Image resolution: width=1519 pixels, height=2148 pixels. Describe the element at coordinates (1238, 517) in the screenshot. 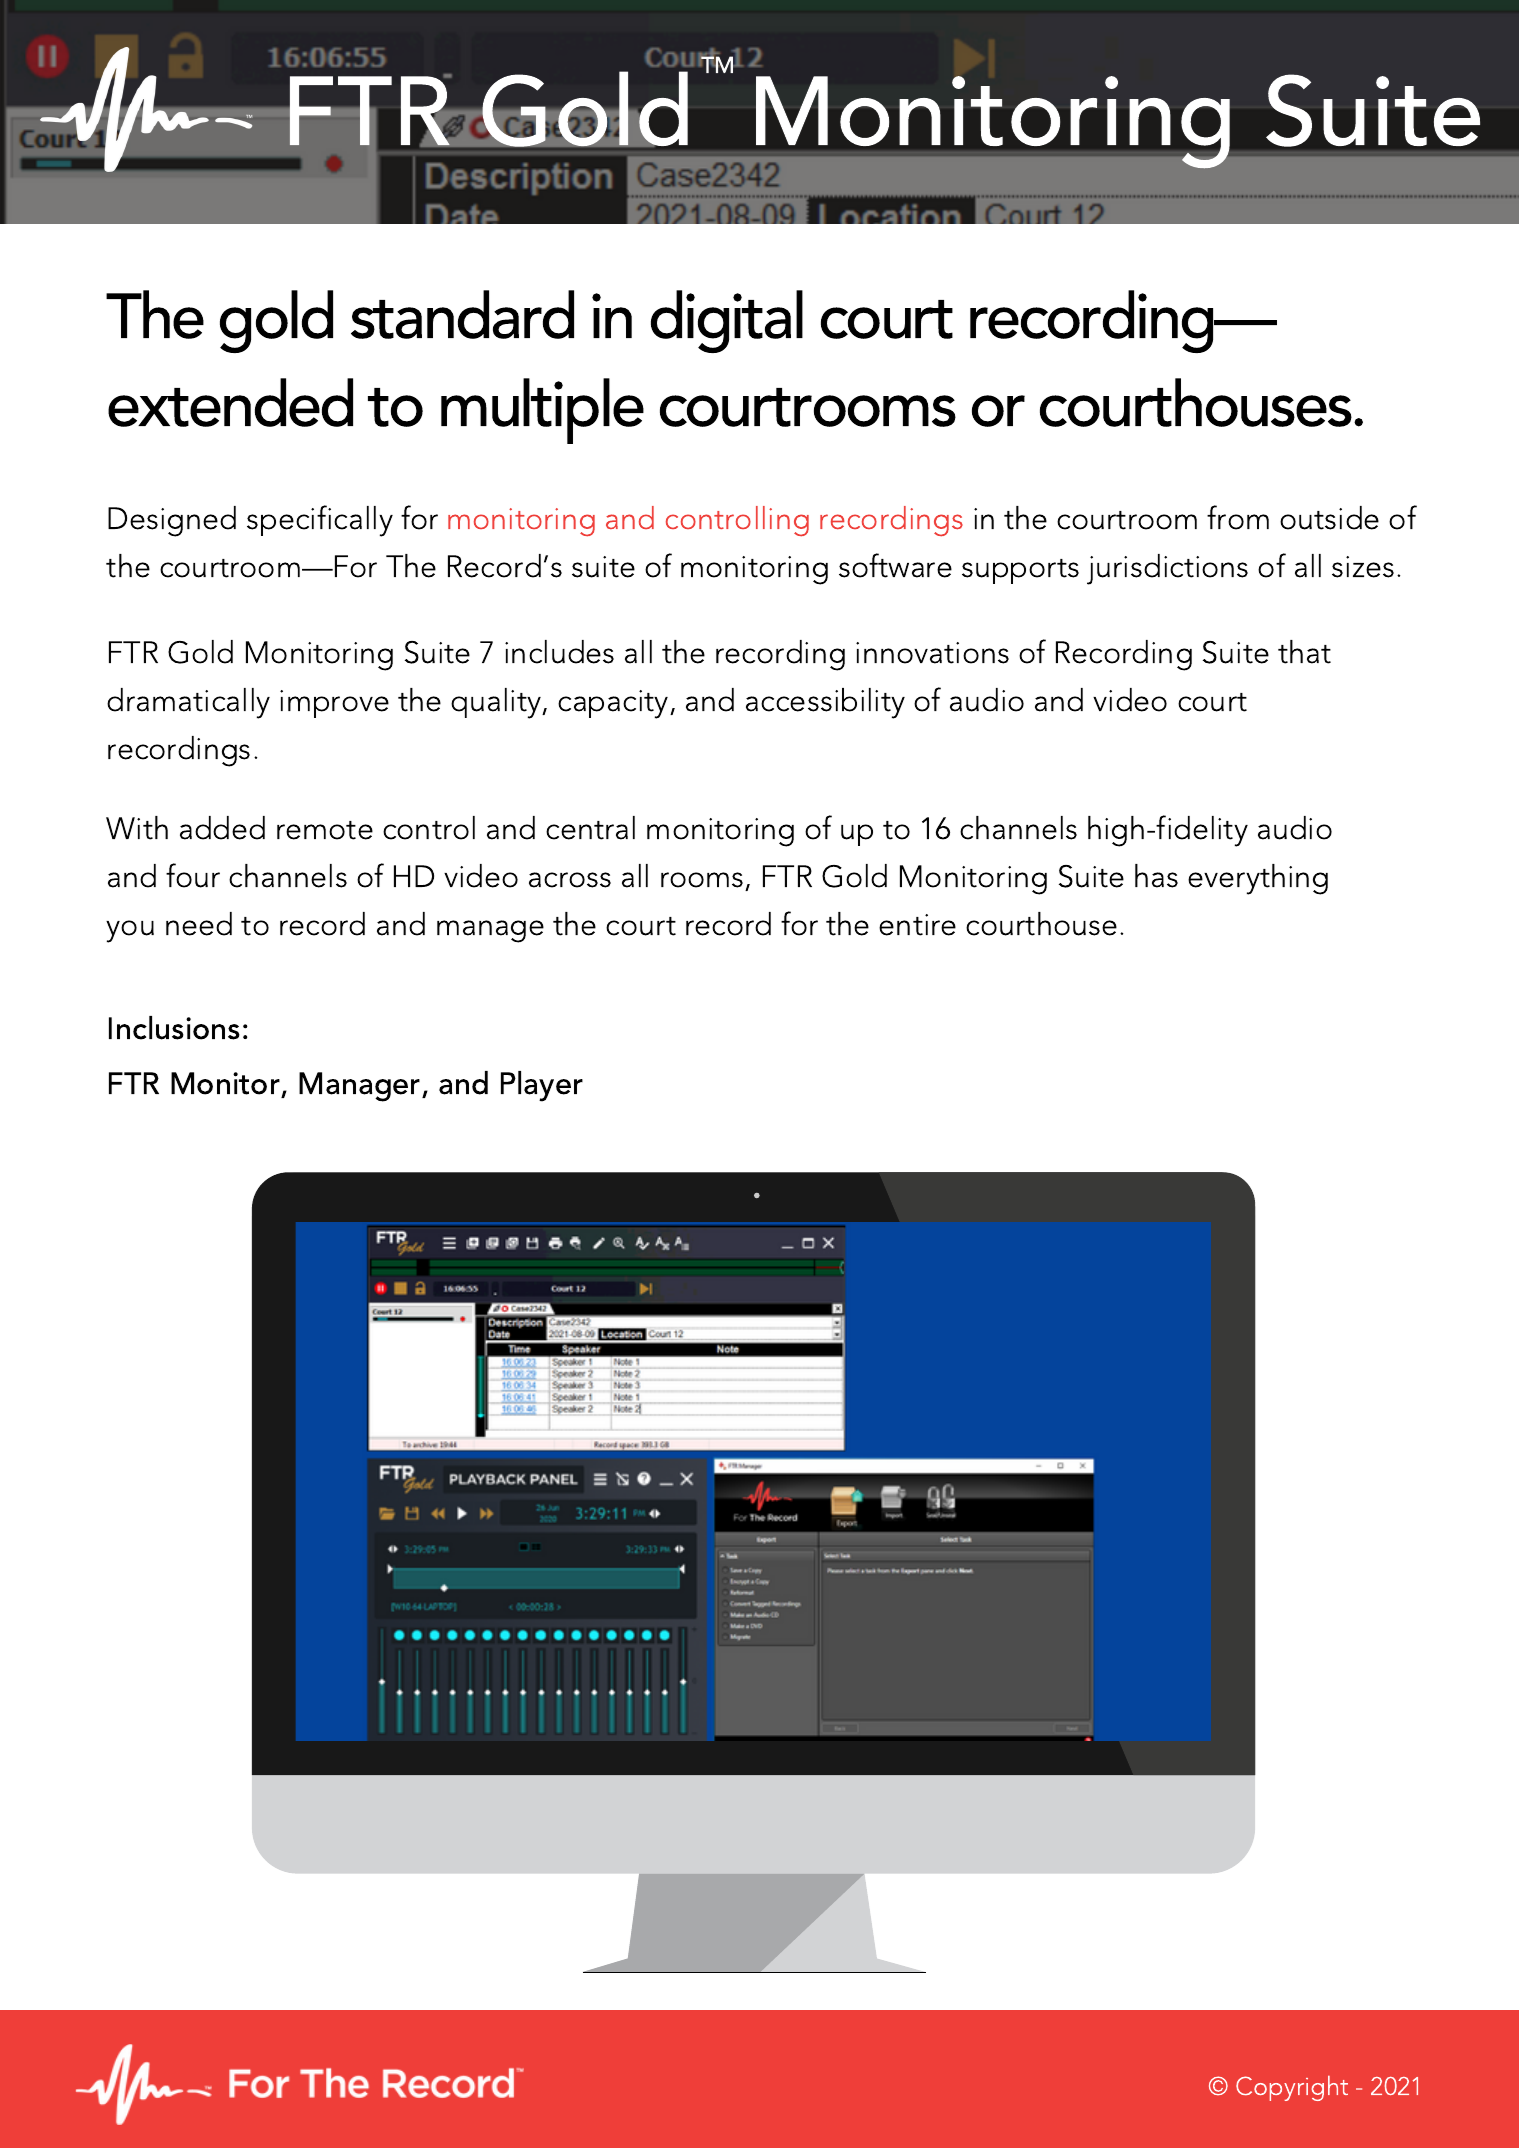

I see `from` at that location.
